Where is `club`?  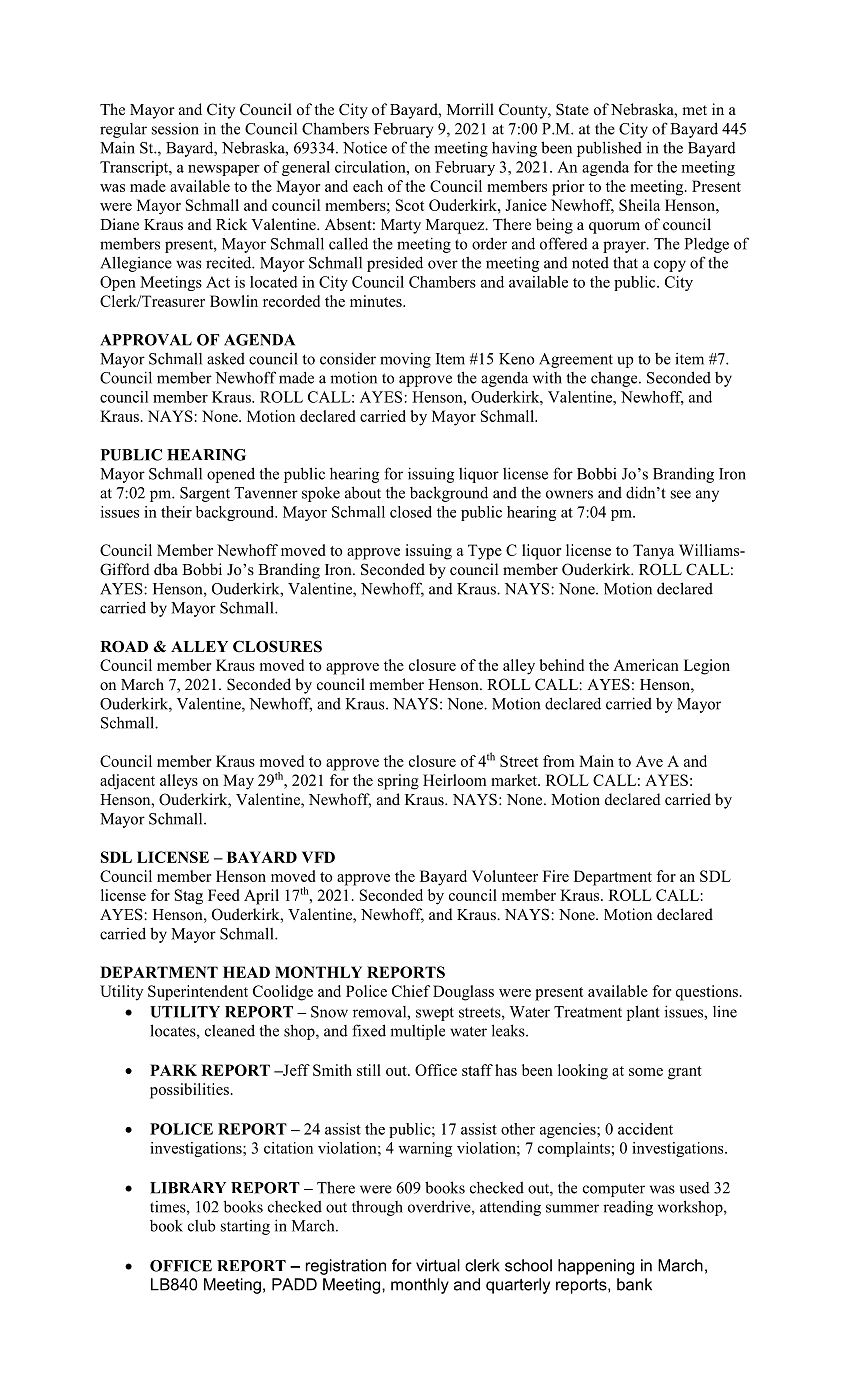 club is located at coordinates (202, 1225).
